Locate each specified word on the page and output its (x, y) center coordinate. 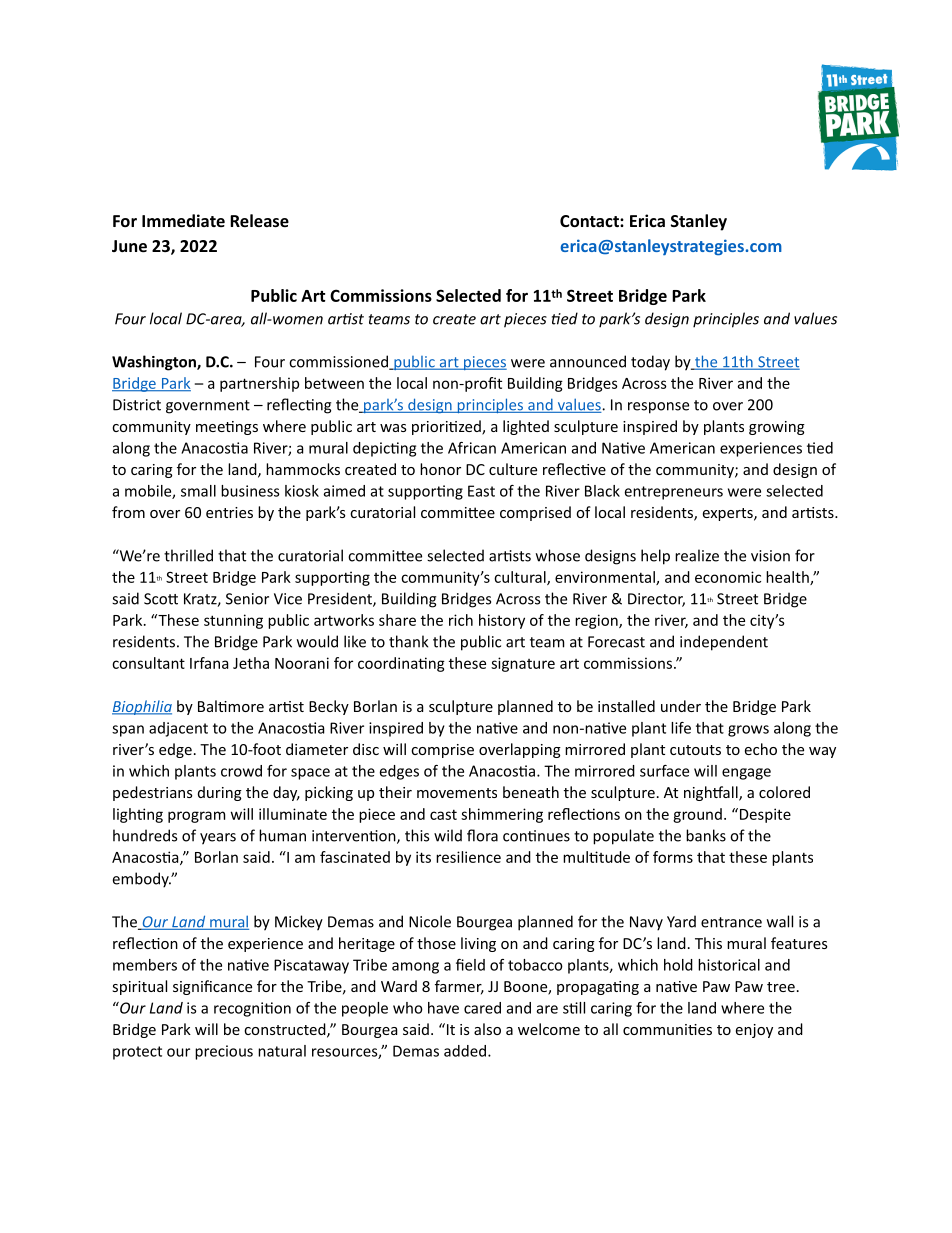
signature (523, 664)
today (650, 363)
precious (224, 1052)
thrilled (188, 555)
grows (748, 731)
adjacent (178, 729)
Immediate (183, 220)
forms (673, 857)
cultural (521, 578)
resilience (468, 857)
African (472, 448)
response (658, 408)
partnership (259, 384)
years (218, 839)
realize (697, 555)
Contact (590, 221)
